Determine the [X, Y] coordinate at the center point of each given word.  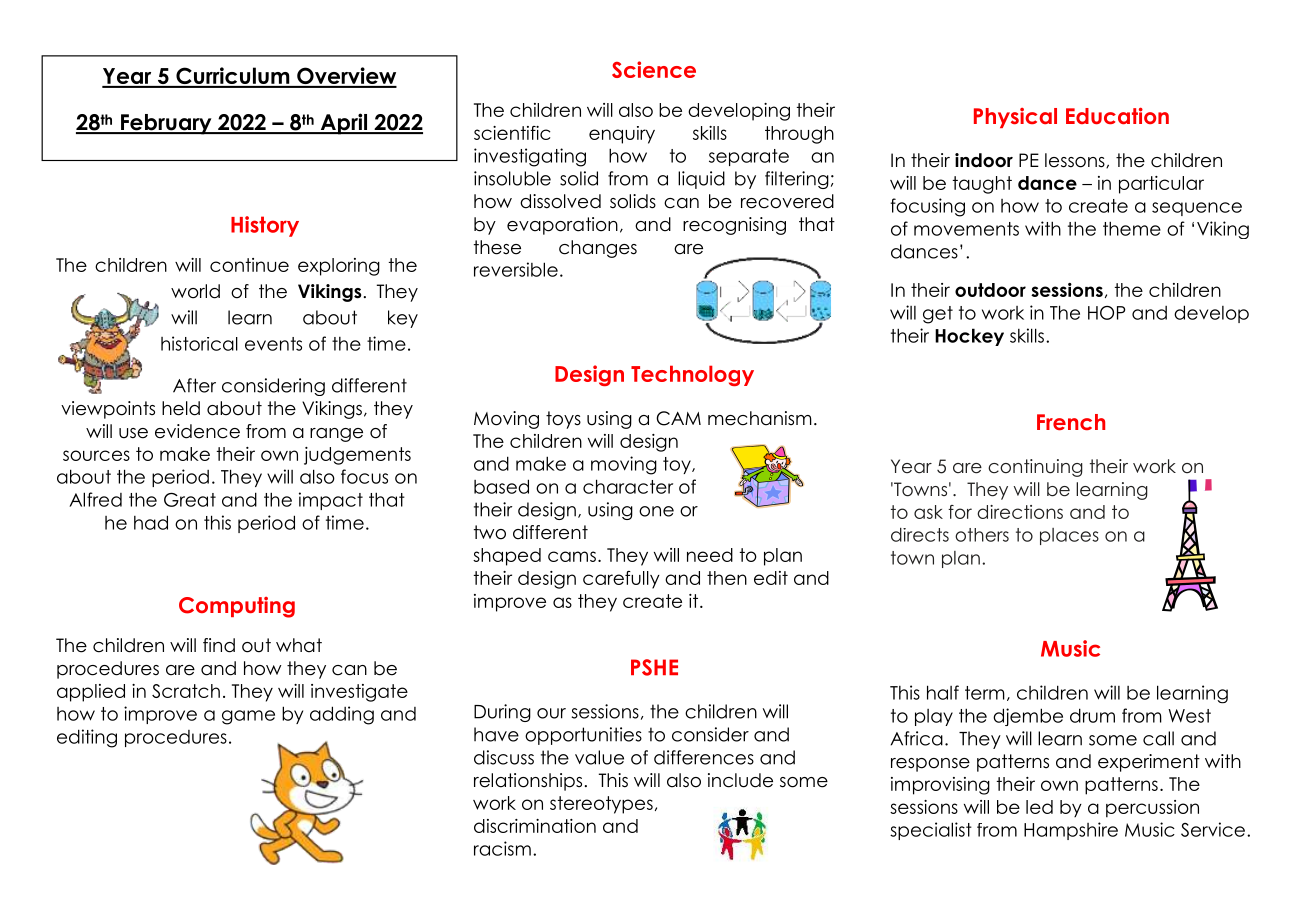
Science [654, 69]
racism [502, 848]
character [628, 486]
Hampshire [1071, 831]
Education [1117, 115]
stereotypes [601, 805]
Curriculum [233, 77]
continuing [1035, 468]
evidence [197, 431]
